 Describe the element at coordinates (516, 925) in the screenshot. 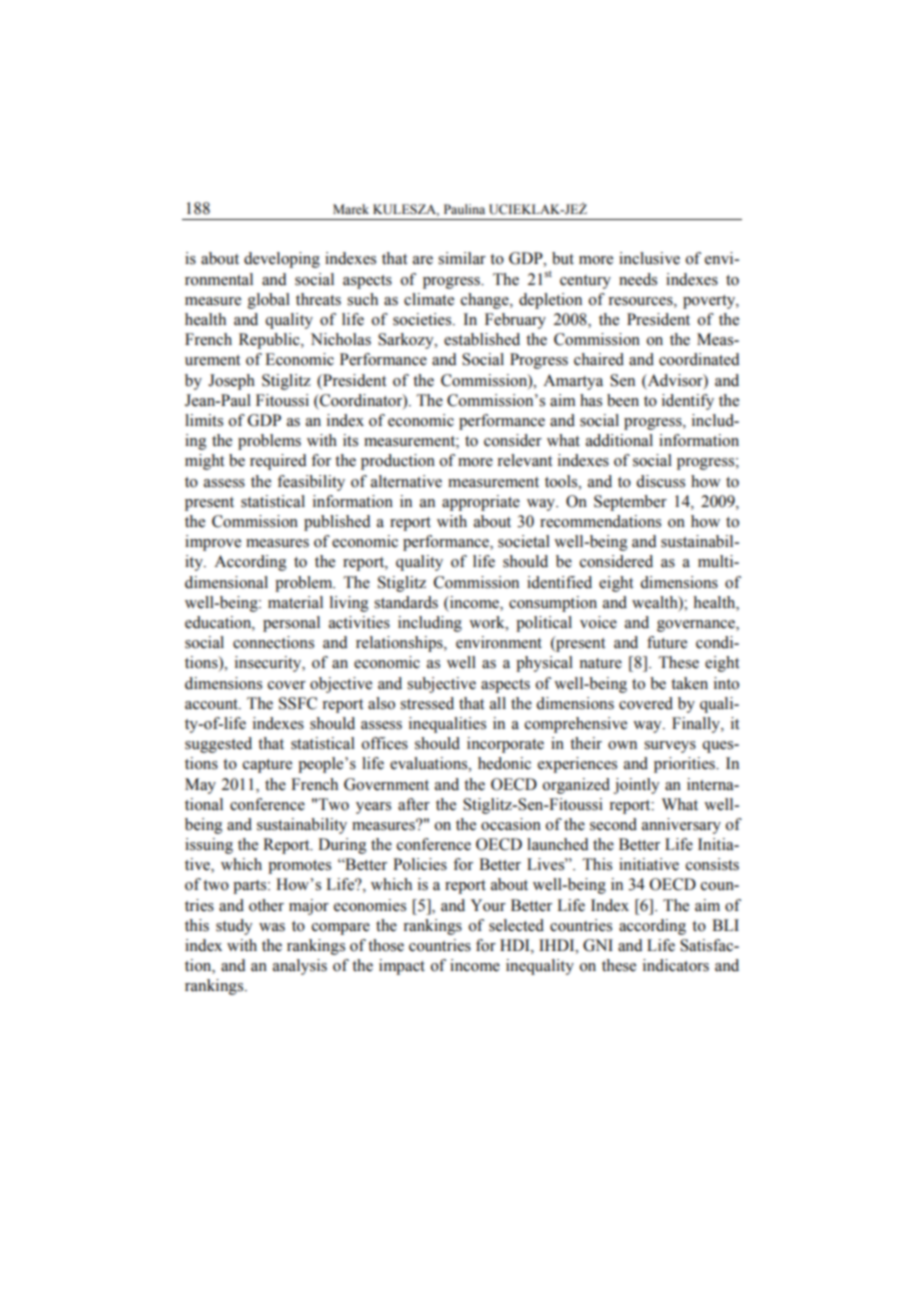

I see `selected` at that location.
